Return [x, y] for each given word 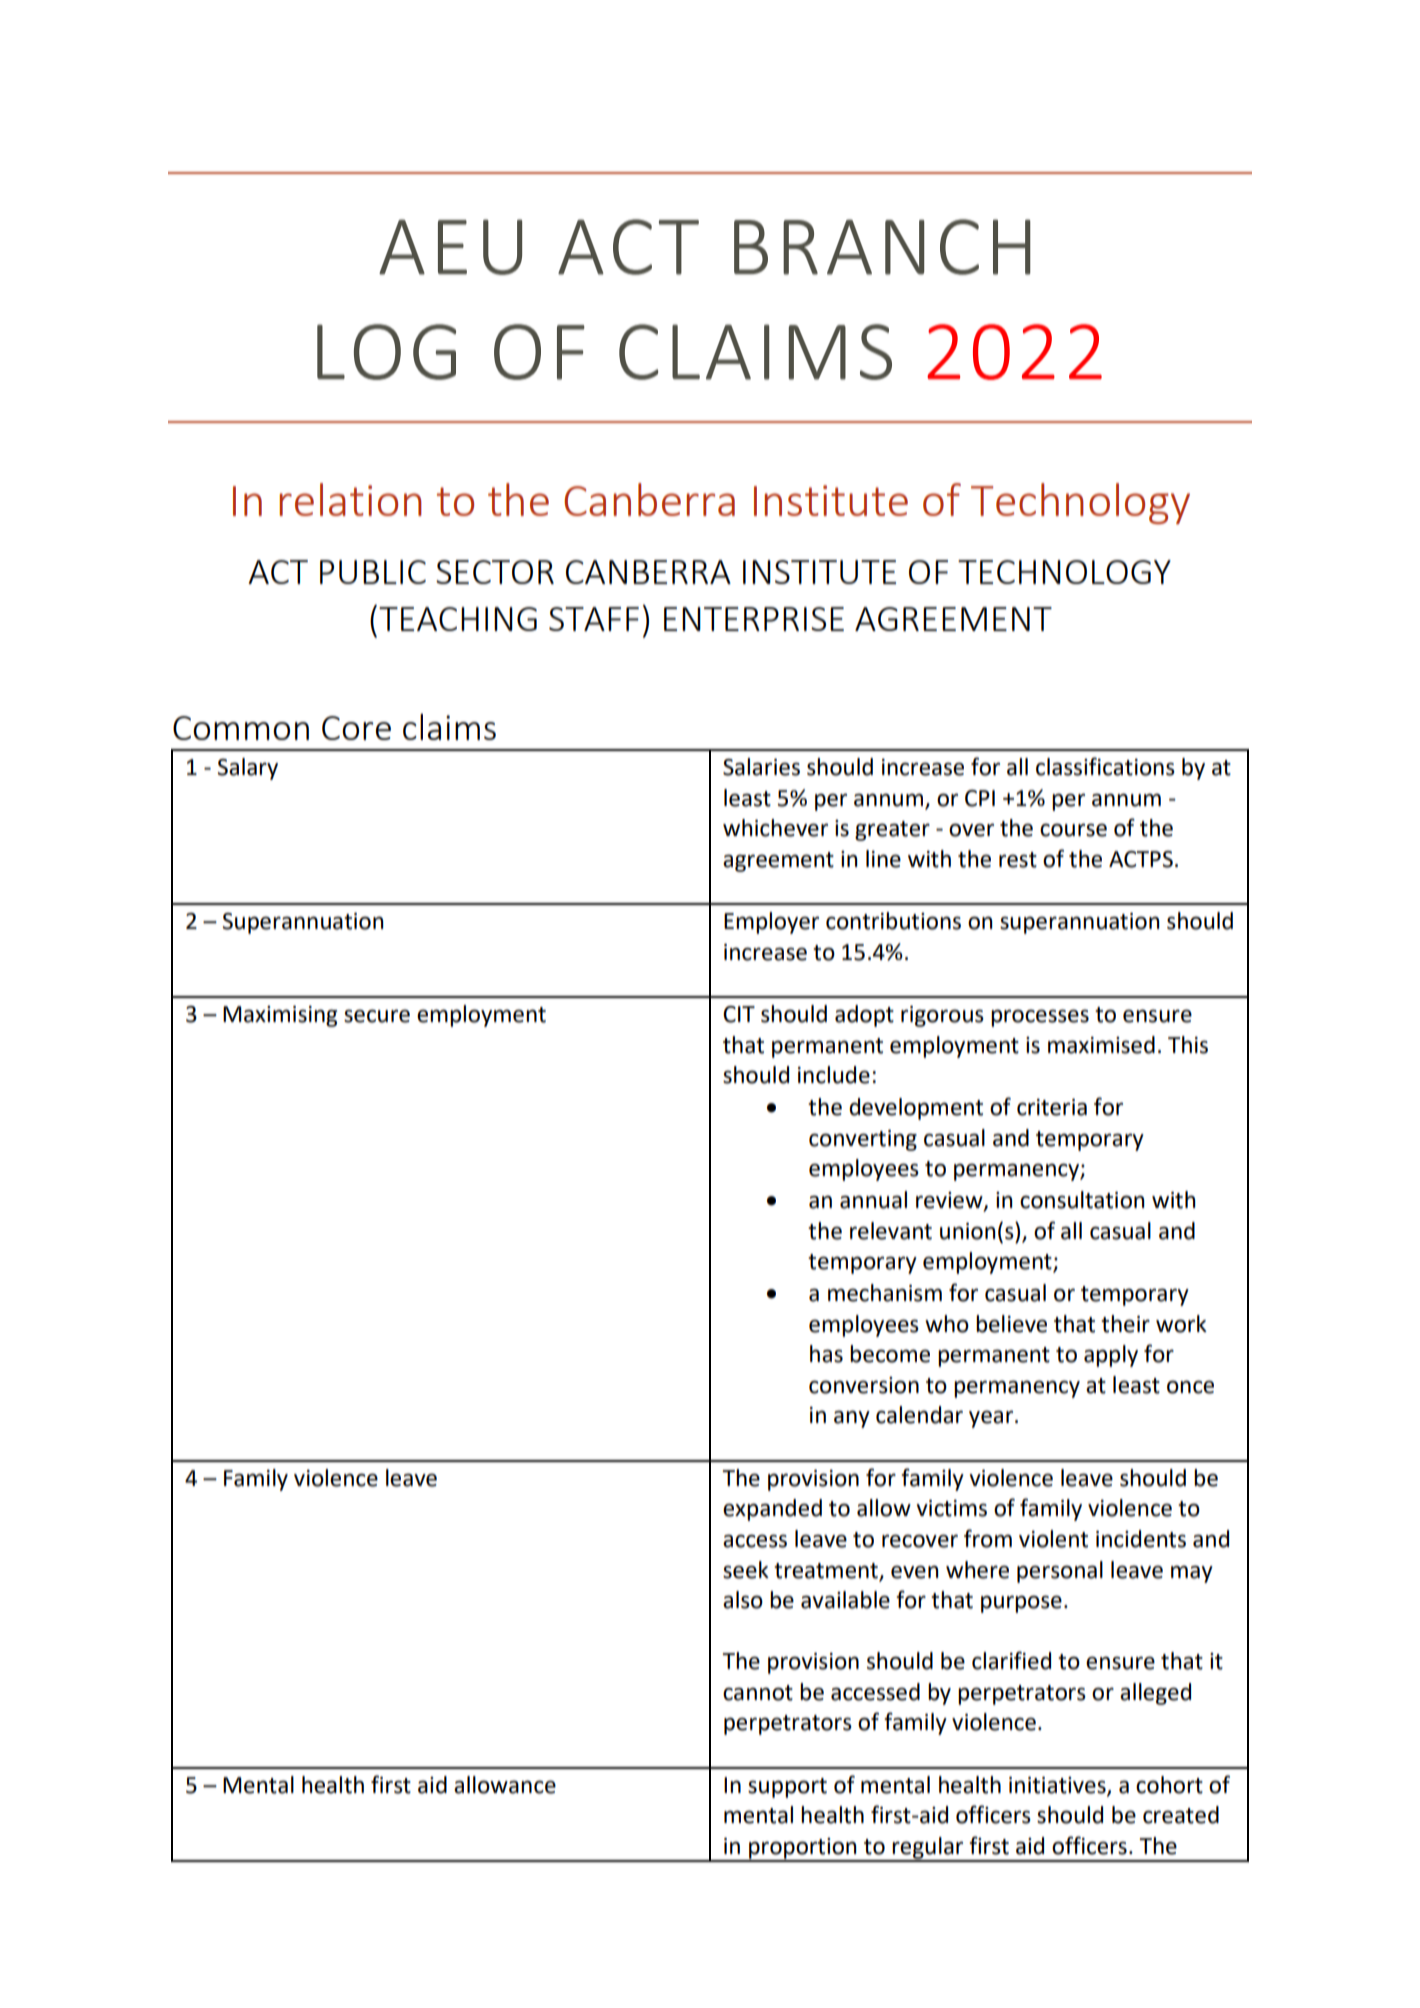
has [826, 1354]
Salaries [761, 767]
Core [356, 728]
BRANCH [882, 247]
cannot [758, 1693]
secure [377, 1016]
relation [350, 499]
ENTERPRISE [754, 619]
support [787, 1788]
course [1073, 830]
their [1125, 1324]
